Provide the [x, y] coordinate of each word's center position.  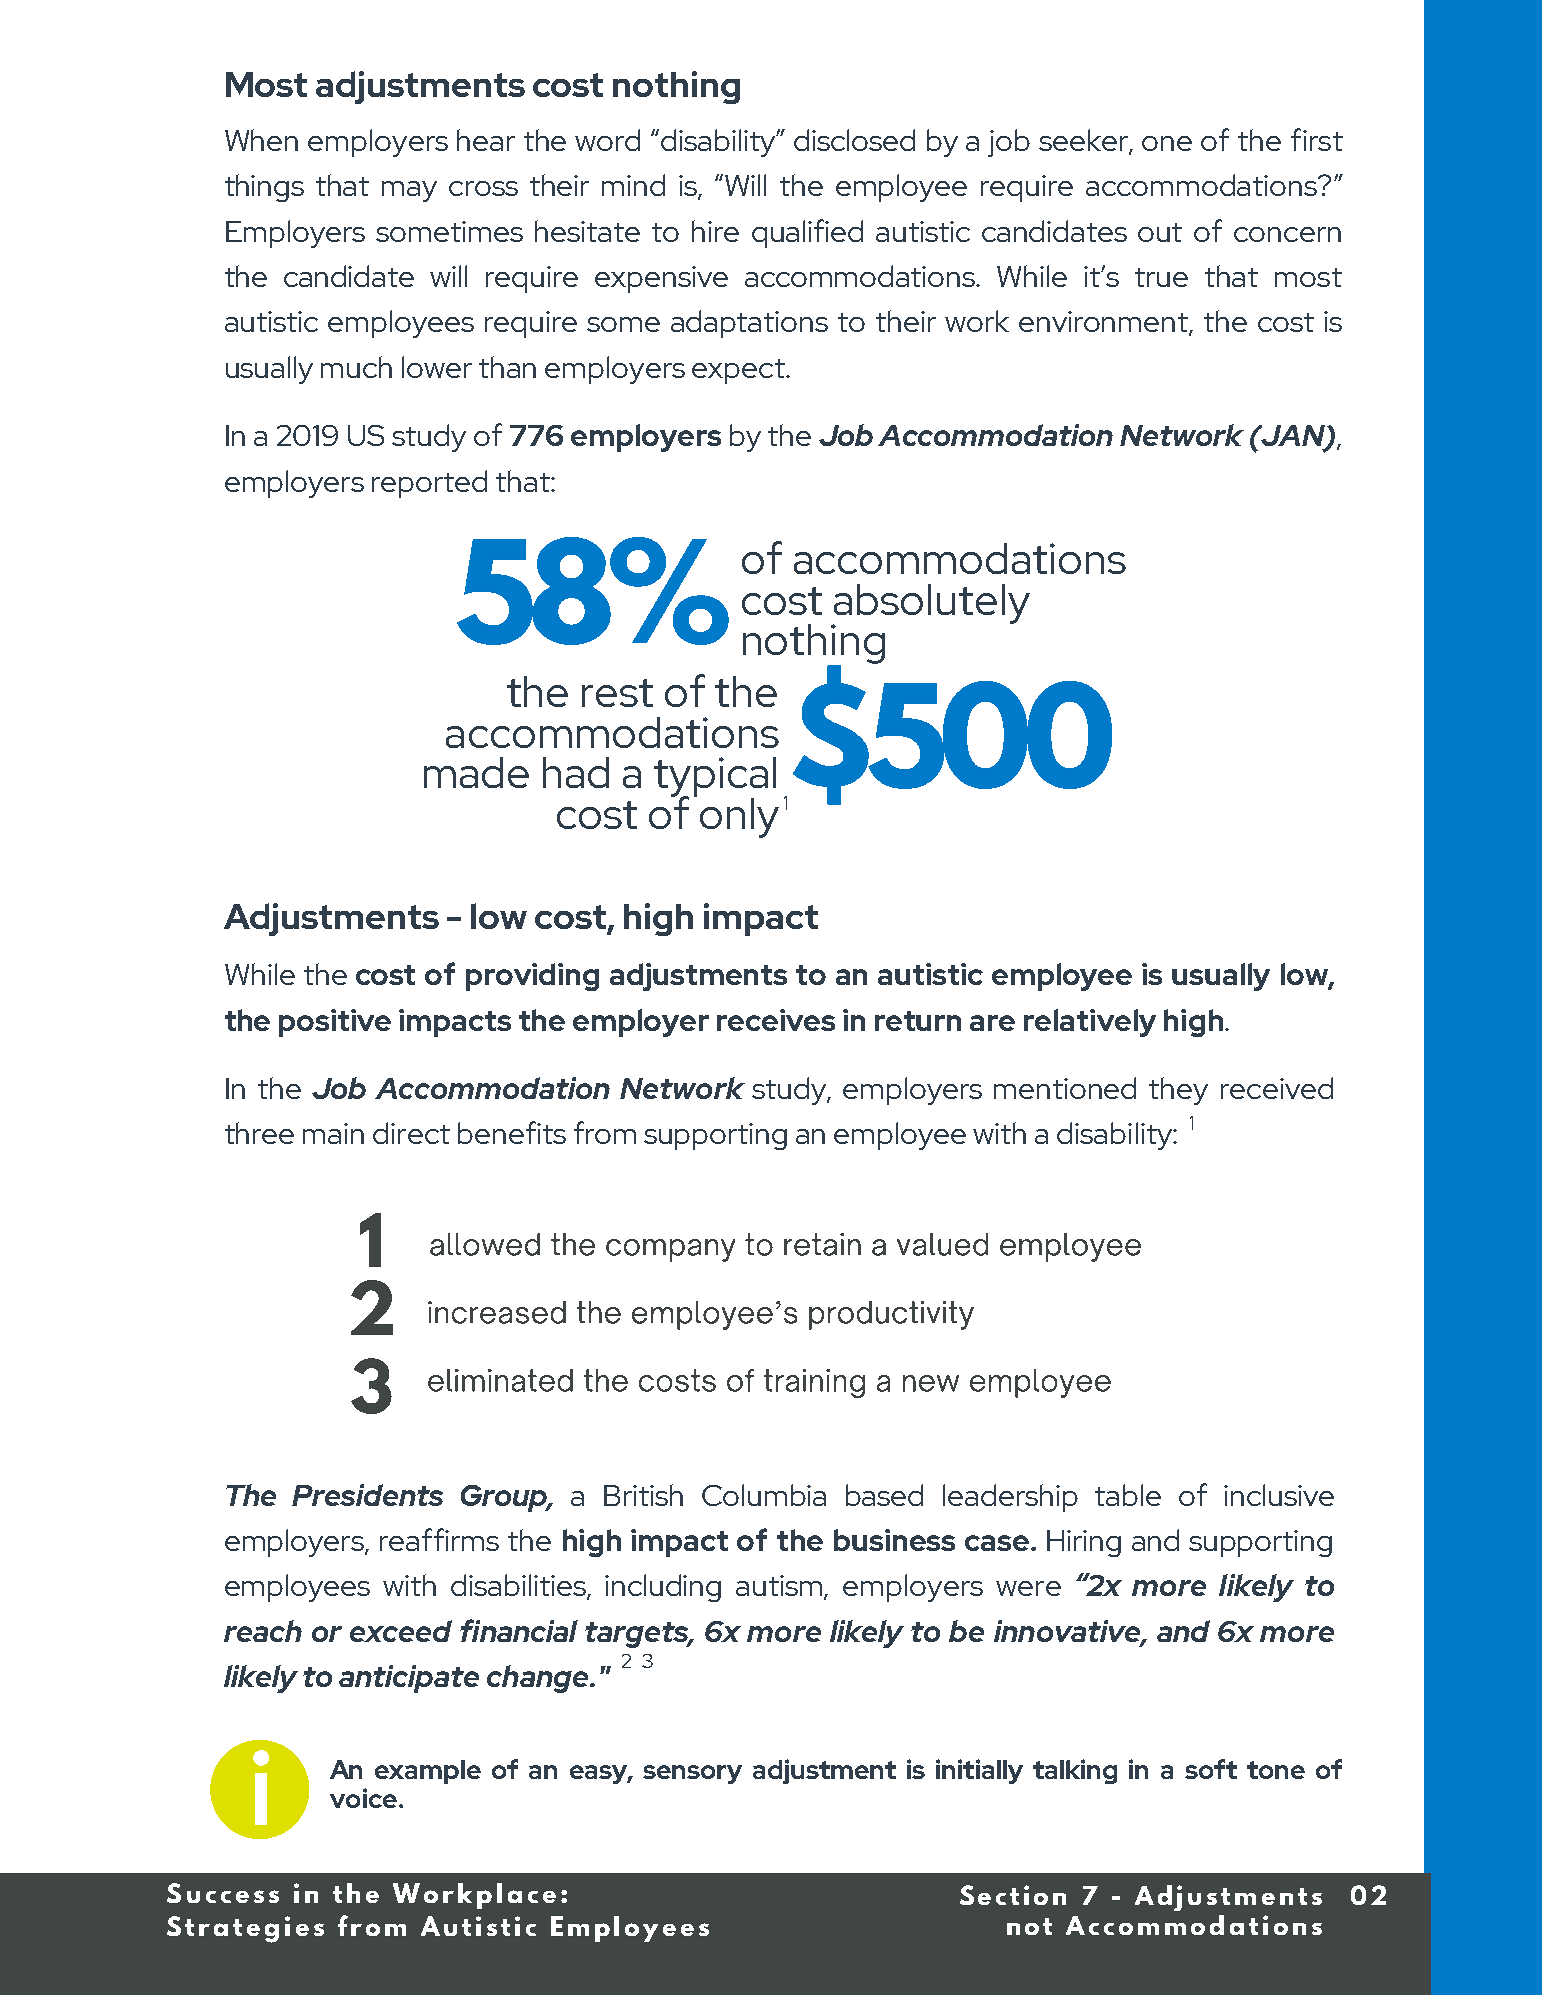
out [1160, 232]
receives [776, 1020]
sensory [692, 1774]
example [428, 1772]
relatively [1090, 1023]
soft [1211, 1769]
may [409, 191]
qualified [807, 233]
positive [335, 1023]
